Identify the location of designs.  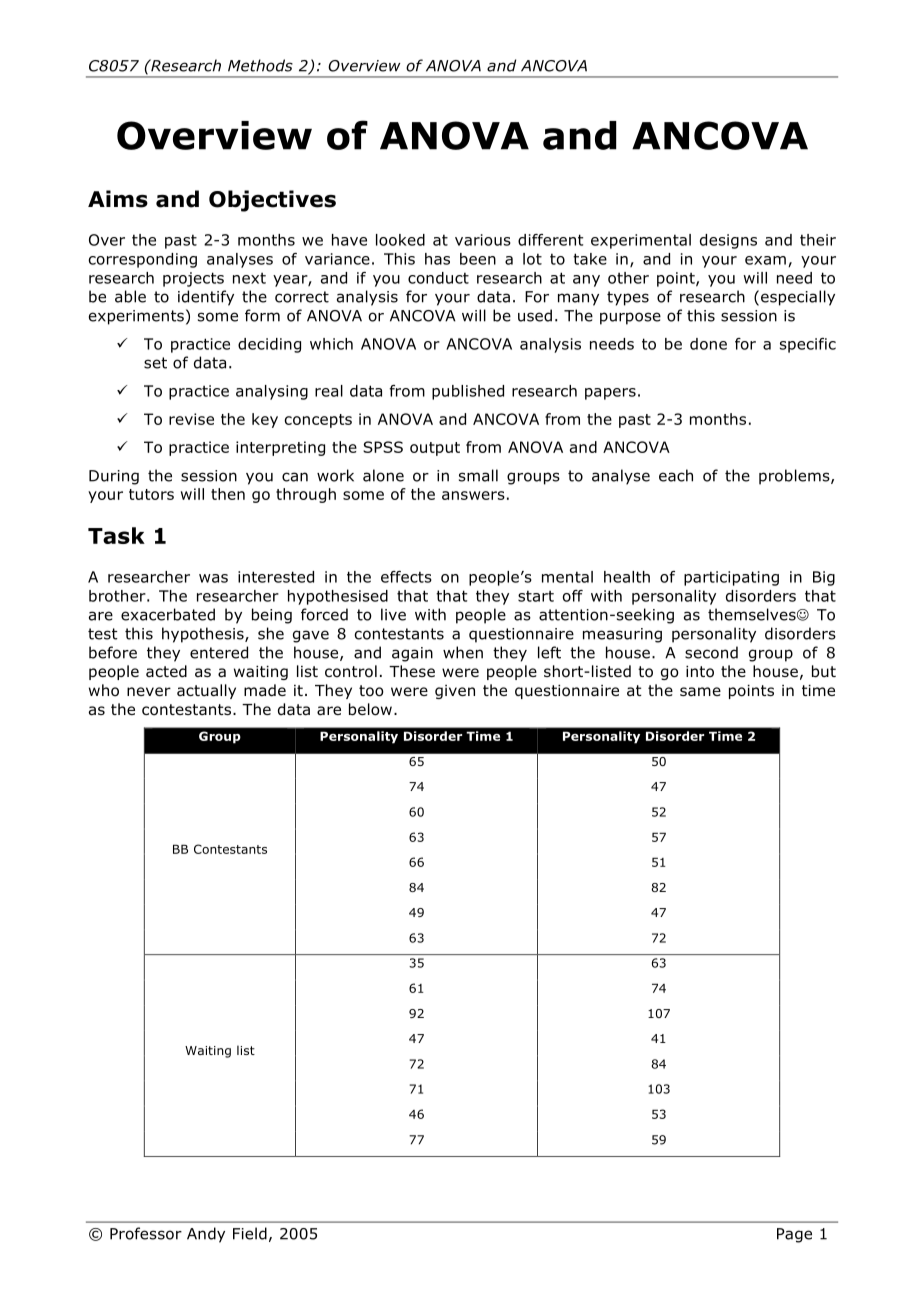
(728, 241).
